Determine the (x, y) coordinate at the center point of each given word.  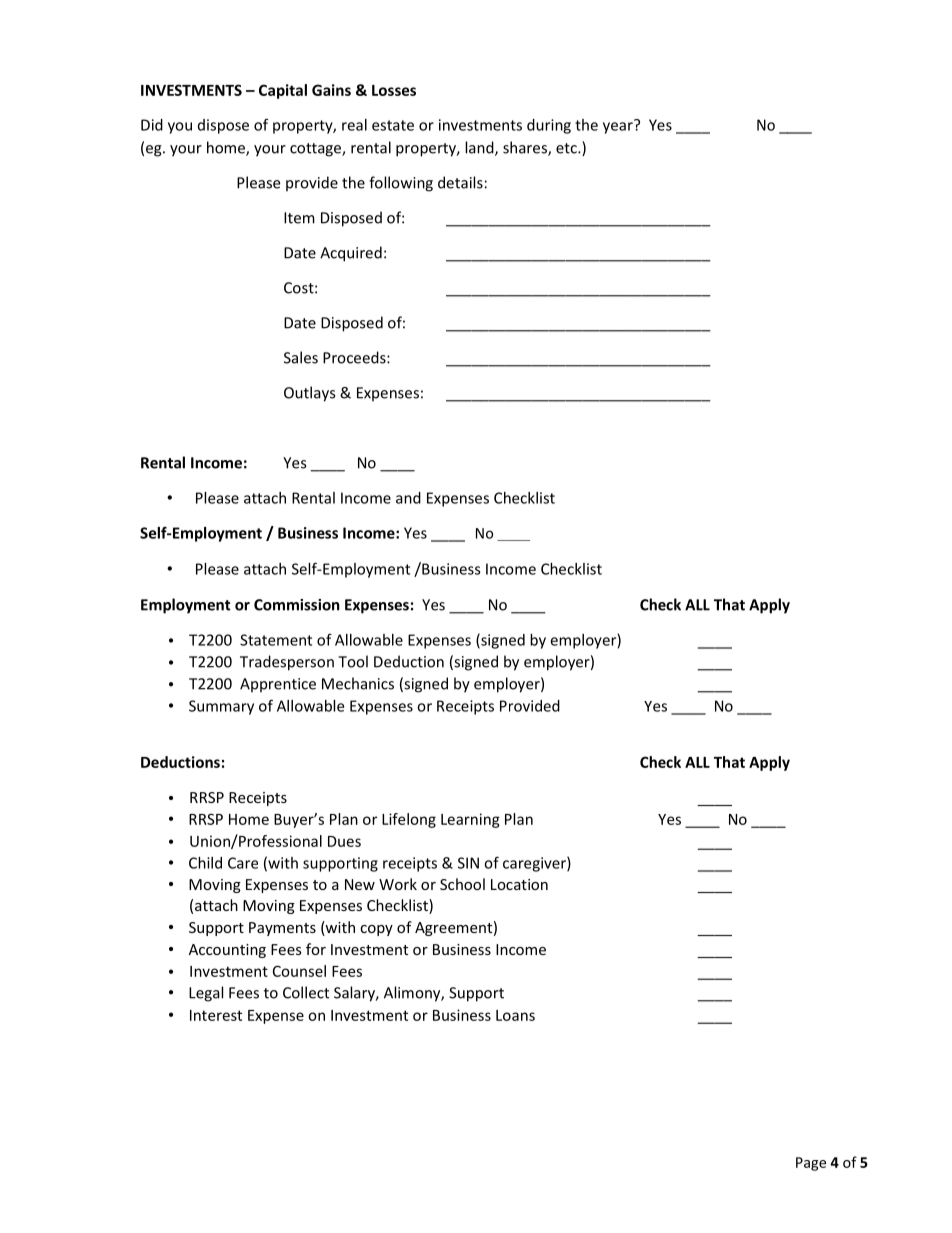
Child (205, 863)
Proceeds (355, 357)
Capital (283, 91)
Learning (470, 820)
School (462, 884)
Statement (276, 640)
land (480, 148)
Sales (301, 357)
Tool (353, 661)
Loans (515, 1015)
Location (519, 884)
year (619, 127)
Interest (216, 1015)
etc (567, 148)
